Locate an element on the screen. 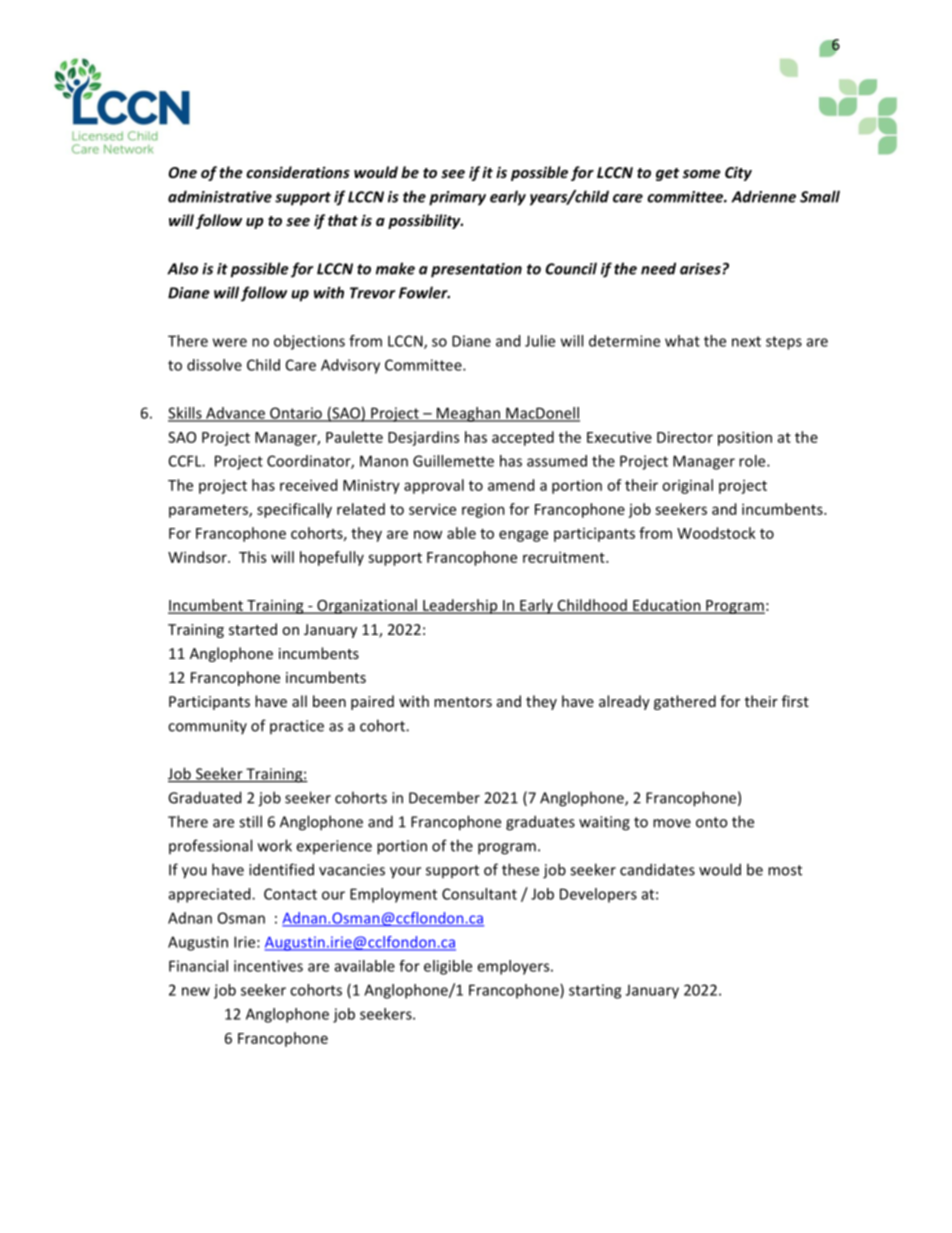 The image size is (952, 1233). role is located at coordinates (753, 461).
